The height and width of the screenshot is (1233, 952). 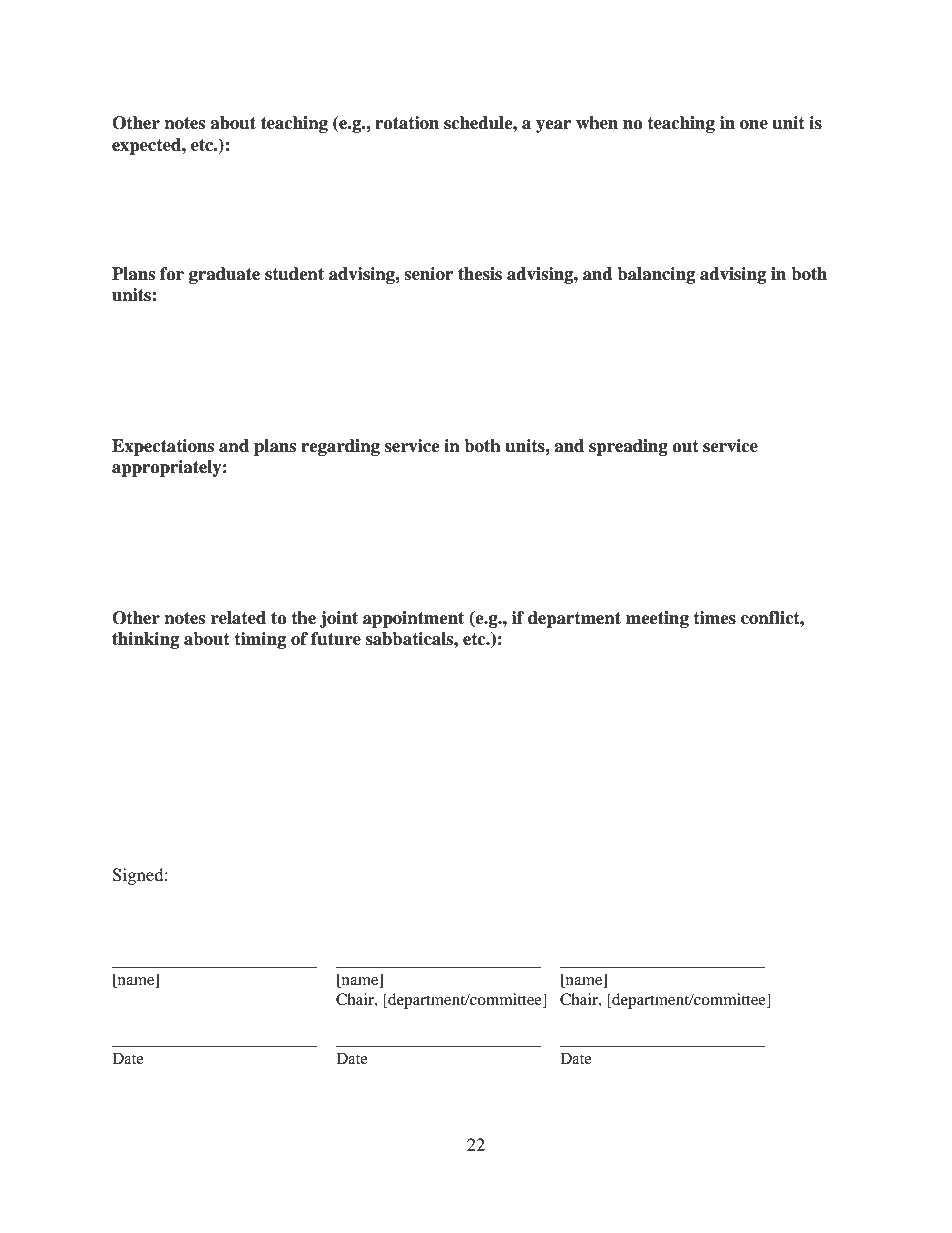 I want to click on regarding, so click(x=340, y=447).
